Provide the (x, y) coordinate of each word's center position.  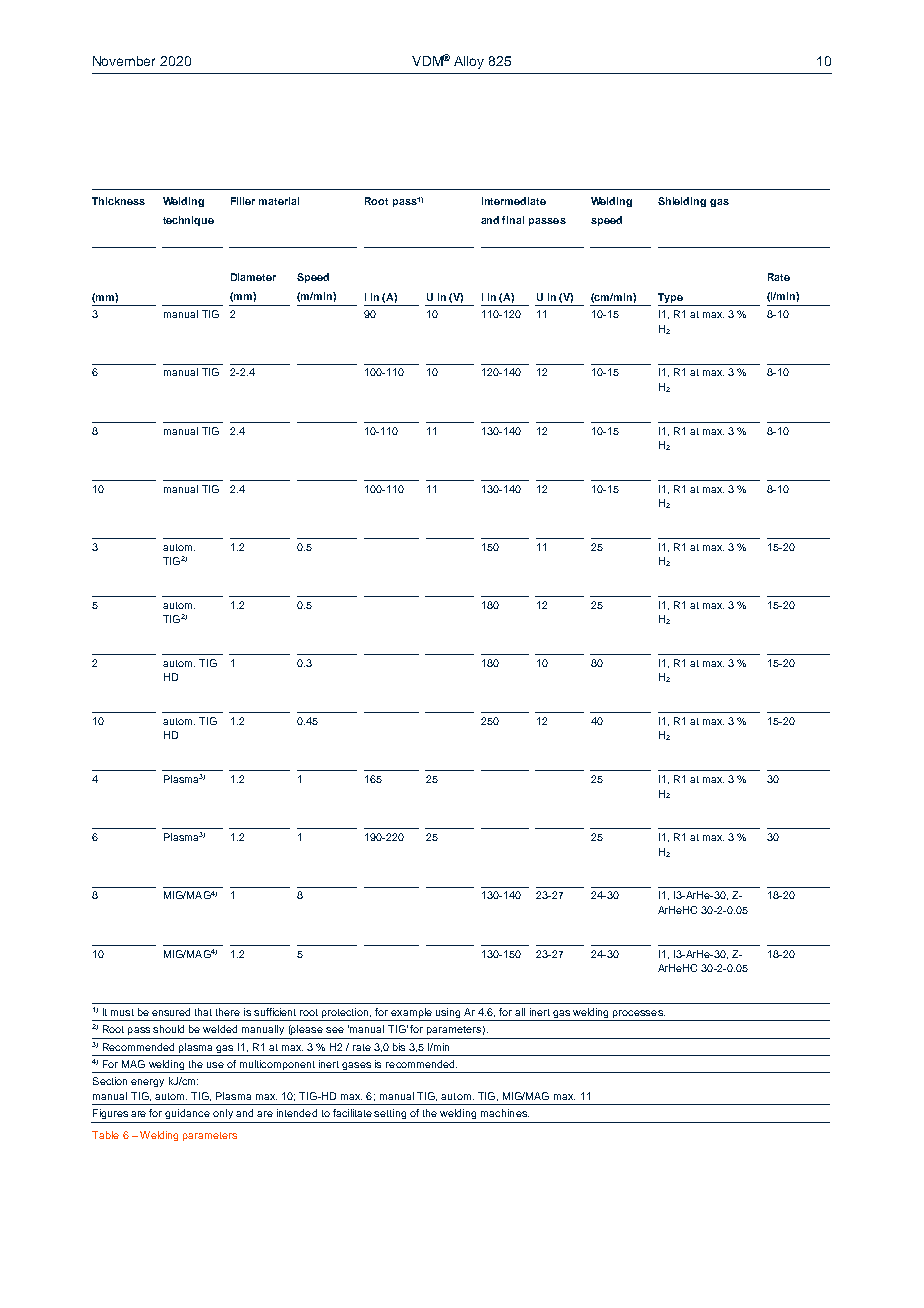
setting (390, 1114)
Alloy (469, 62)
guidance (187, 1114)
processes (639, 1014)
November (124, 61)
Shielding (682, 202)
